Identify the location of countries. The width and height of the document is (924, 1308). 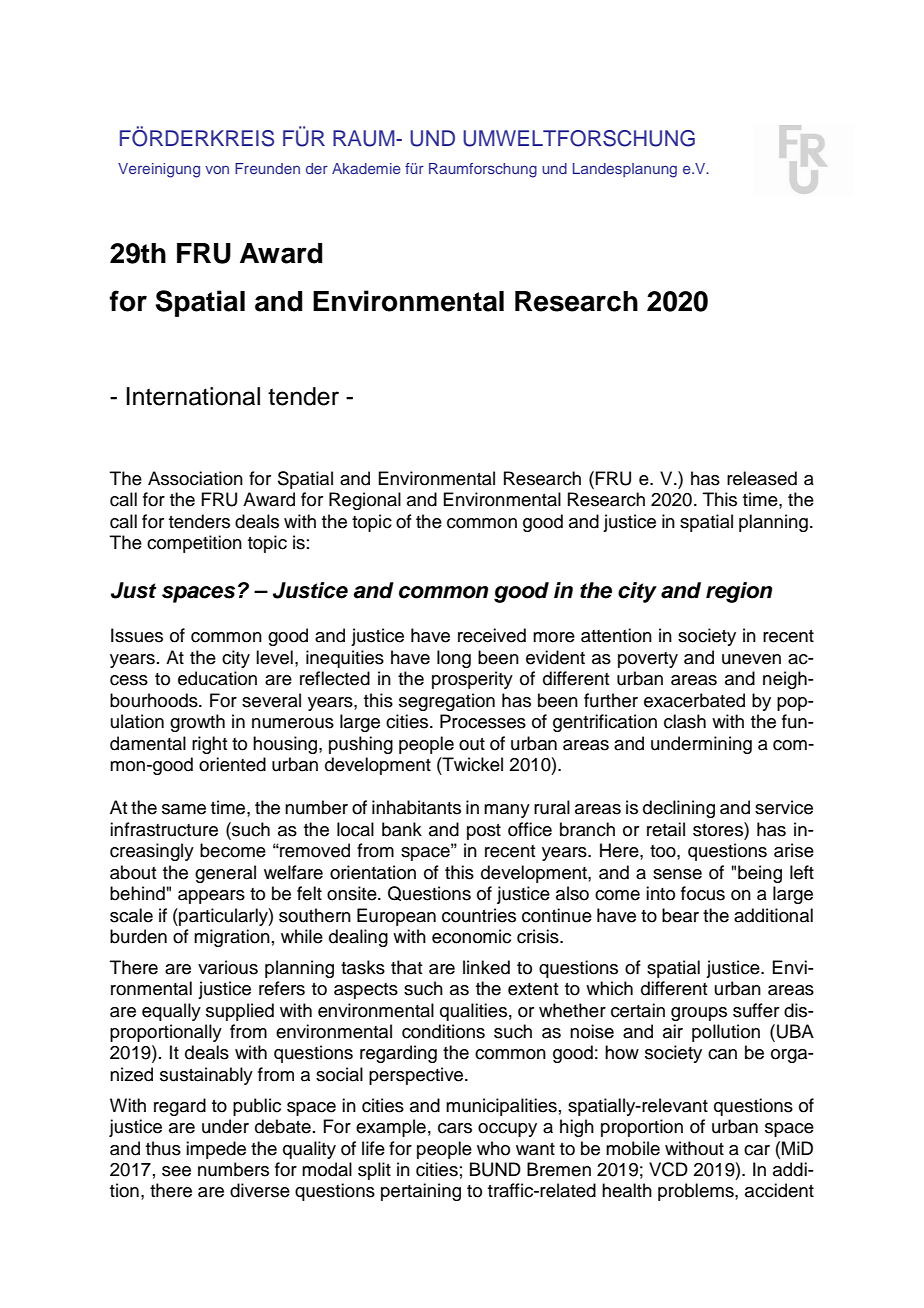
(479, 915).
